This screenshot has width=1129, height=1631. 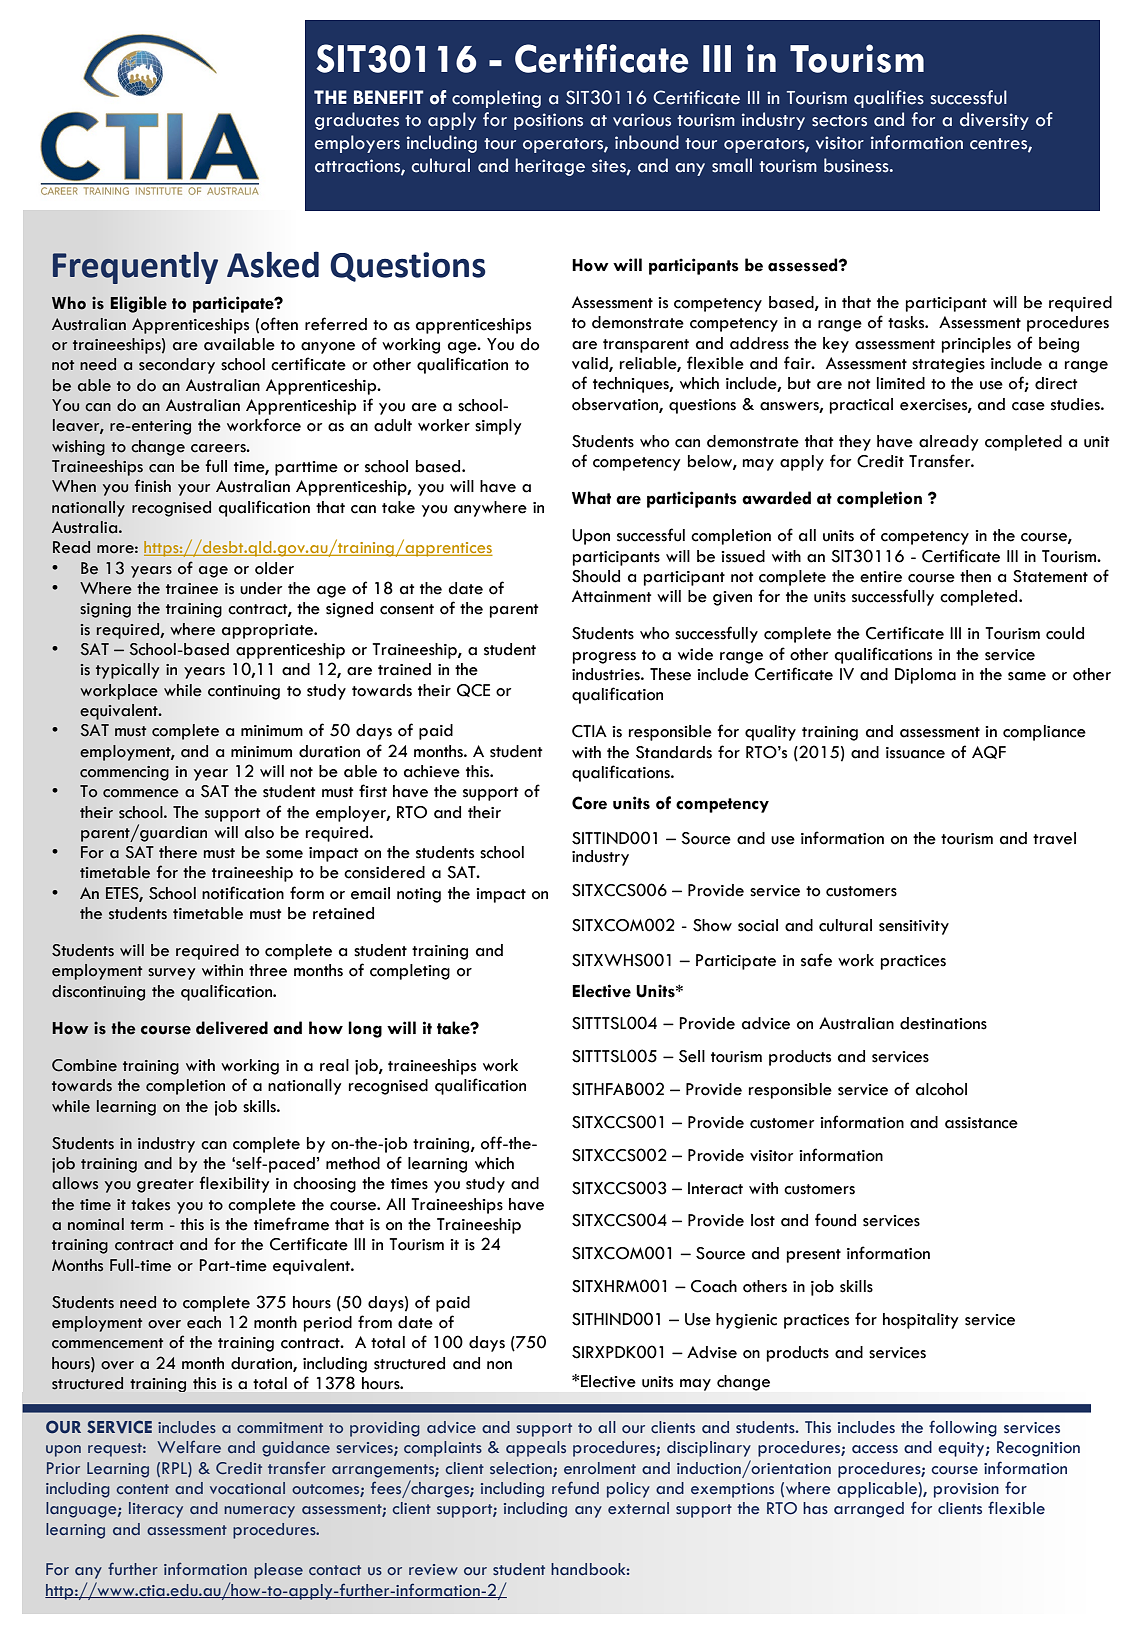 What do you see at coordinates (156, 1510) in the screenshot?
I see `literacy` at bounding box center [156, 1510].
